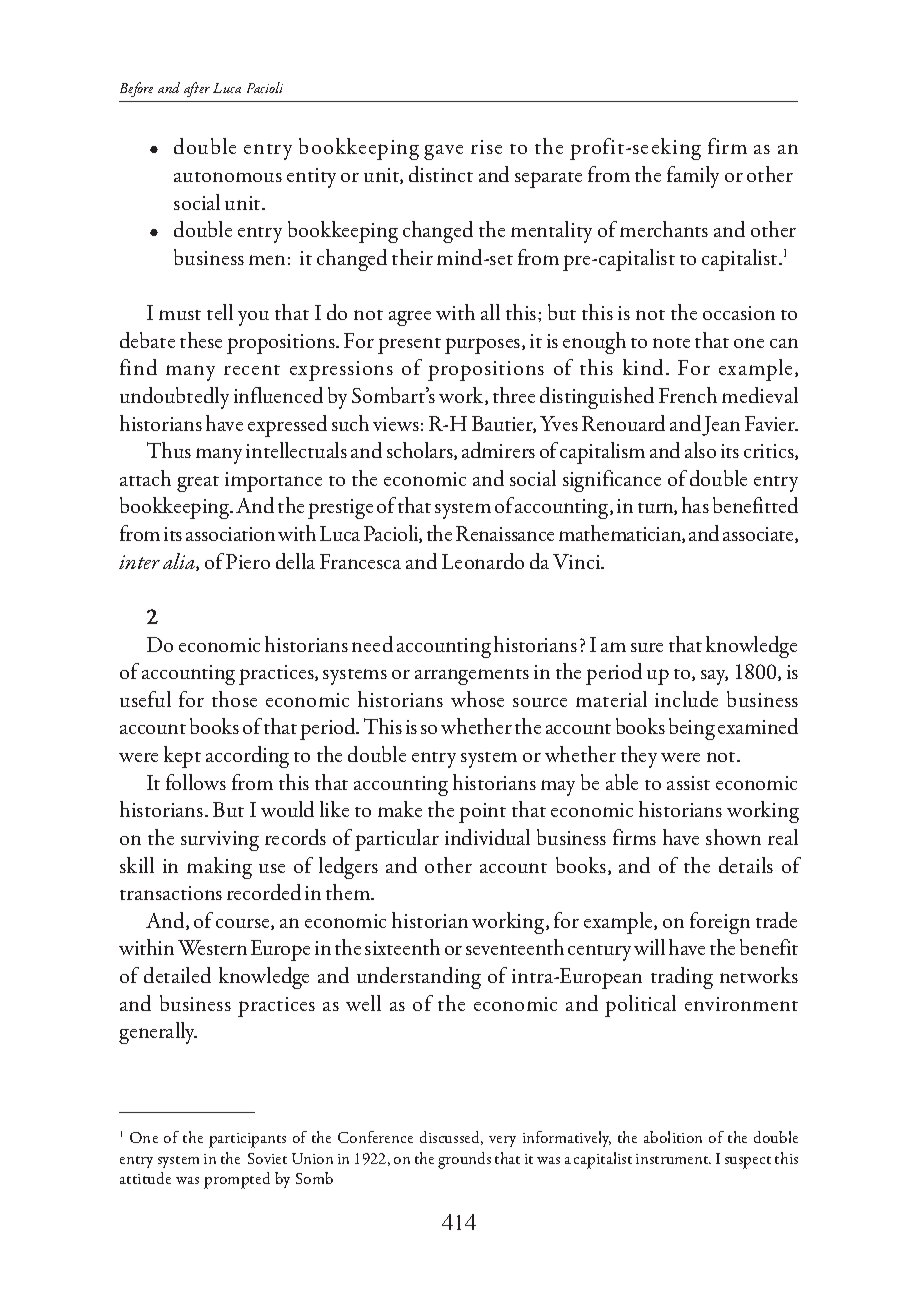  Describe the element at coordinates (472, 677) in the page. I see `arrangements` at that location.
